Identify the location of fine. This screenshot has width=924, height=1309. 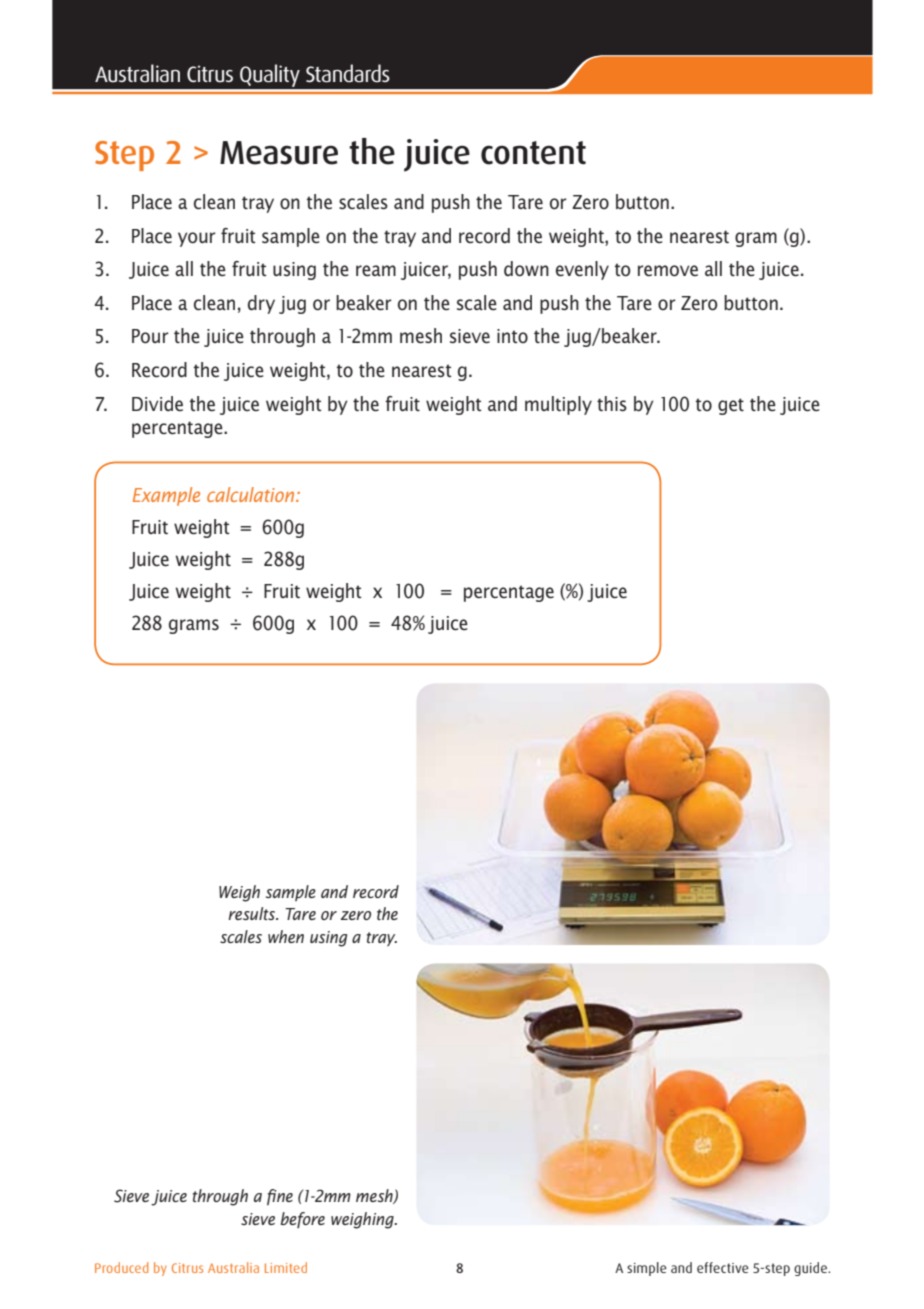
(280, 1197).
